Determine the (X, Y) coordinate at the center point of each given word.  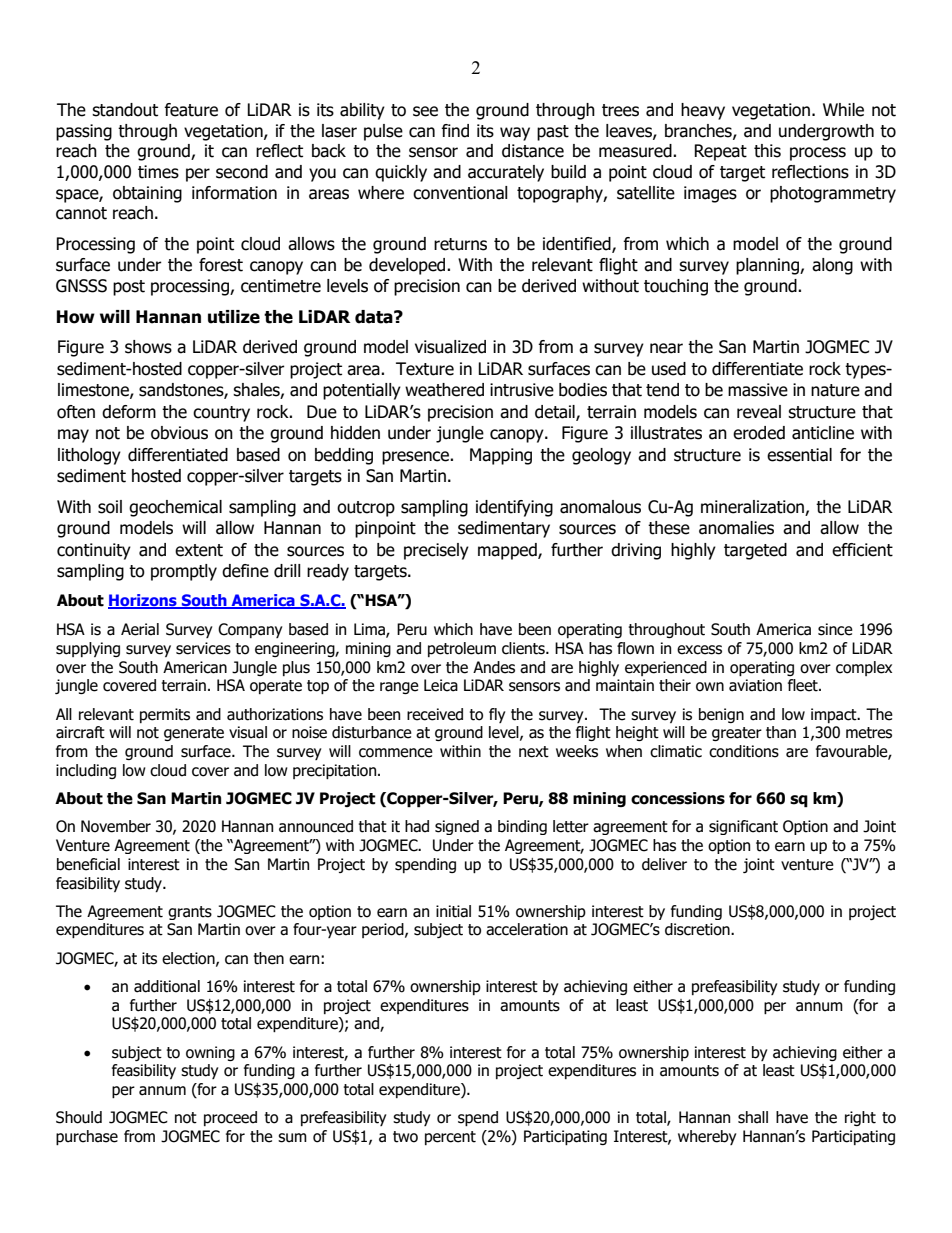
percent (450, 1138)
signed (457, 827)
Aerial (140, 629)
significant (743, 827)
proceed (230, 1118)
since (835, 629)
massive (758, 390)
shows (148, 347)
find (455, 131)
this (767, 151)
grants (190, 913)
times (158, 172)
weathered (444, 390)
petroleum (462, 649)
